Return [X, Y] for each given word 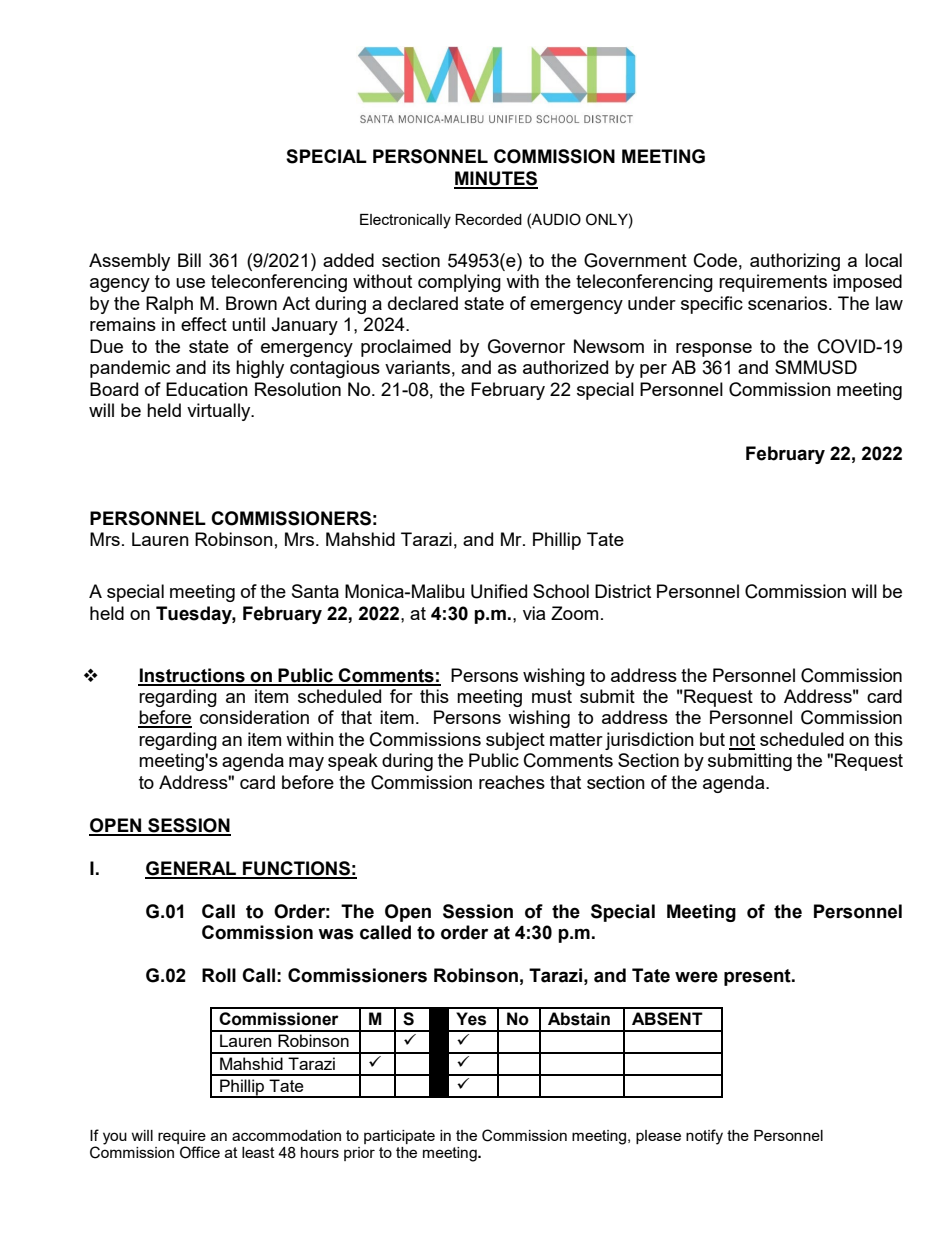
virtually [220, 412]
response [714, 350]
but [712, 739]
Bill [189, 260]
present [758, 977]
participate [399, 1137]
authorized [565, 367]
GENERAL [192, 869]
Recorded [488, 219]
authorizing [795, 262]
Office [200, 1152]
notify [704, 1137]
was [336, 934]
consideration [254, 717]
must [552, 696]
